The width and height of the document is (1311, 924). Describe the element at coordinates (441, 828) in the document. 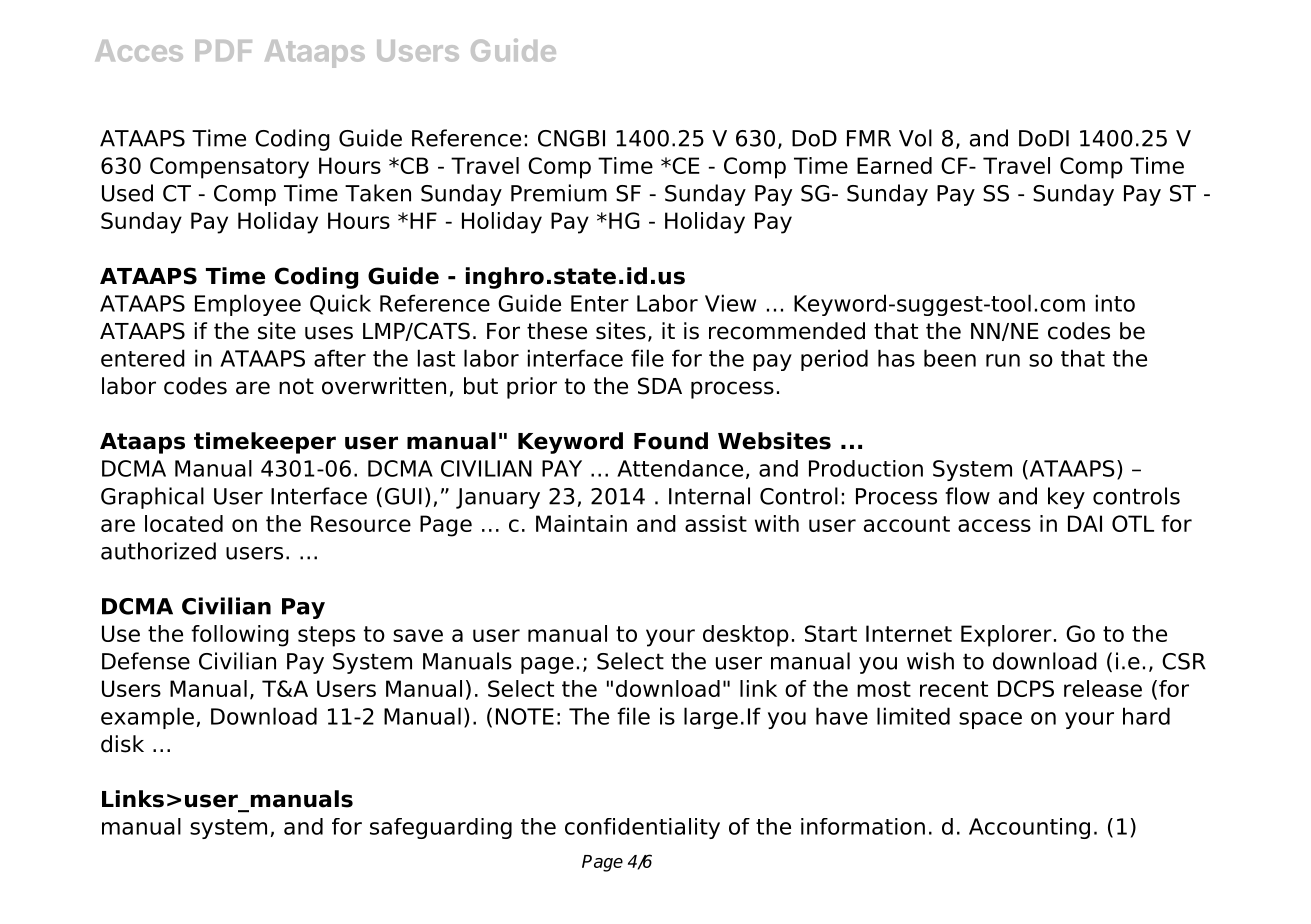

I see `safeguarding` at that location.
